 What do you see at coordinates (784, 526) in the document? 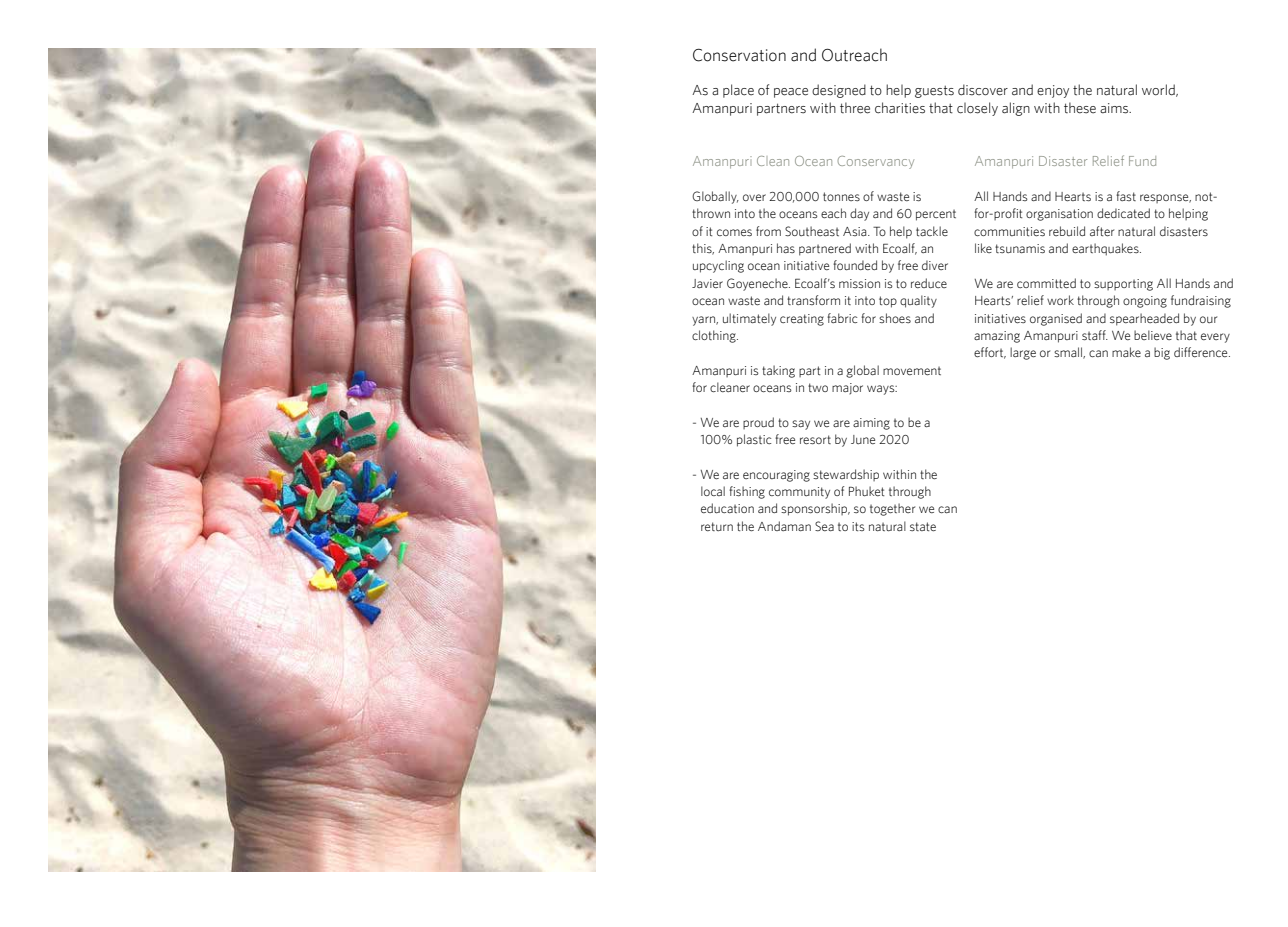
I see `Andaman` at bounding box center [784, 526].
